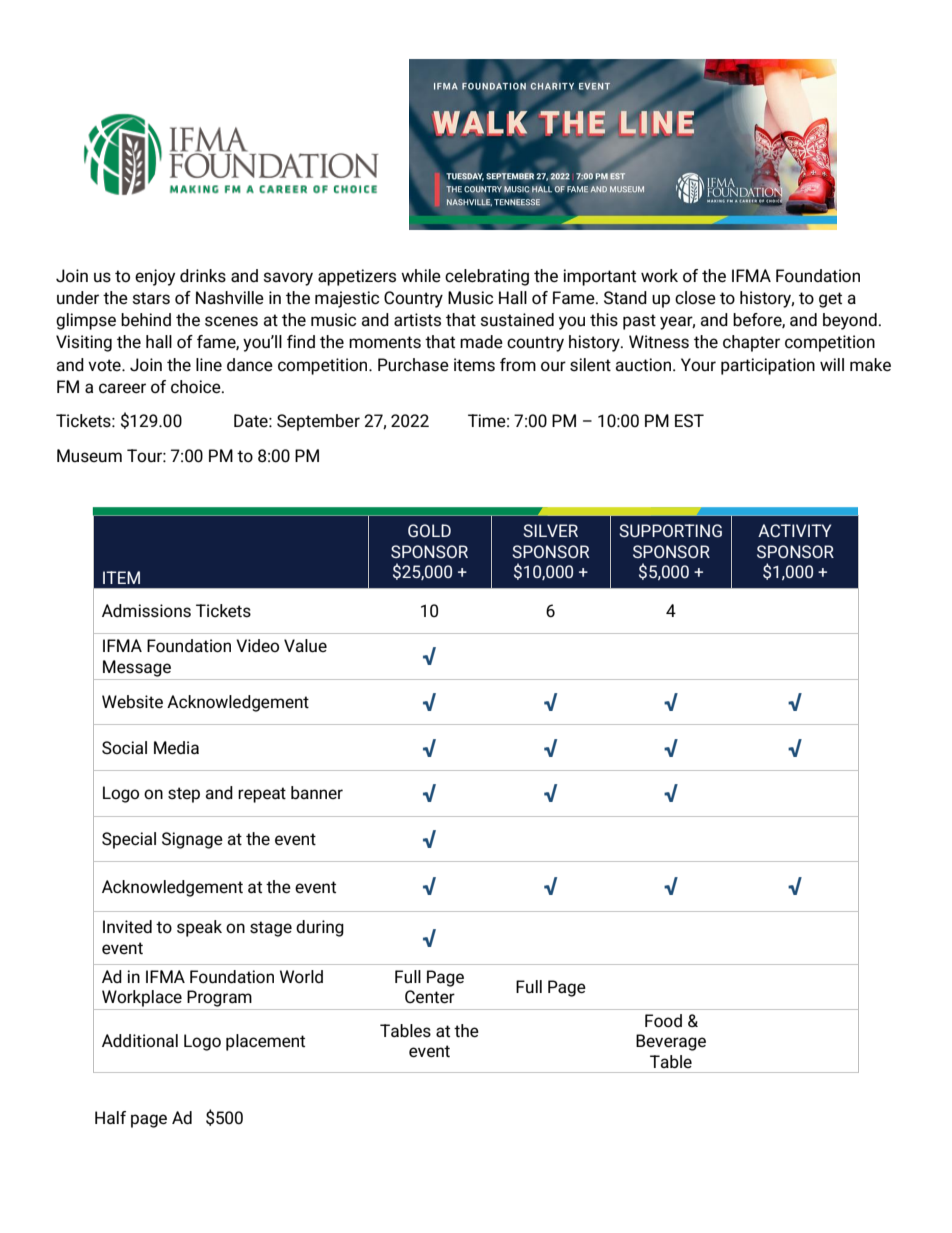 This screenshot has height=1233, width=952. What do you see at coordinates (830, 300) in the screenshot?
I see `get` at bounding box center [830, 300].
